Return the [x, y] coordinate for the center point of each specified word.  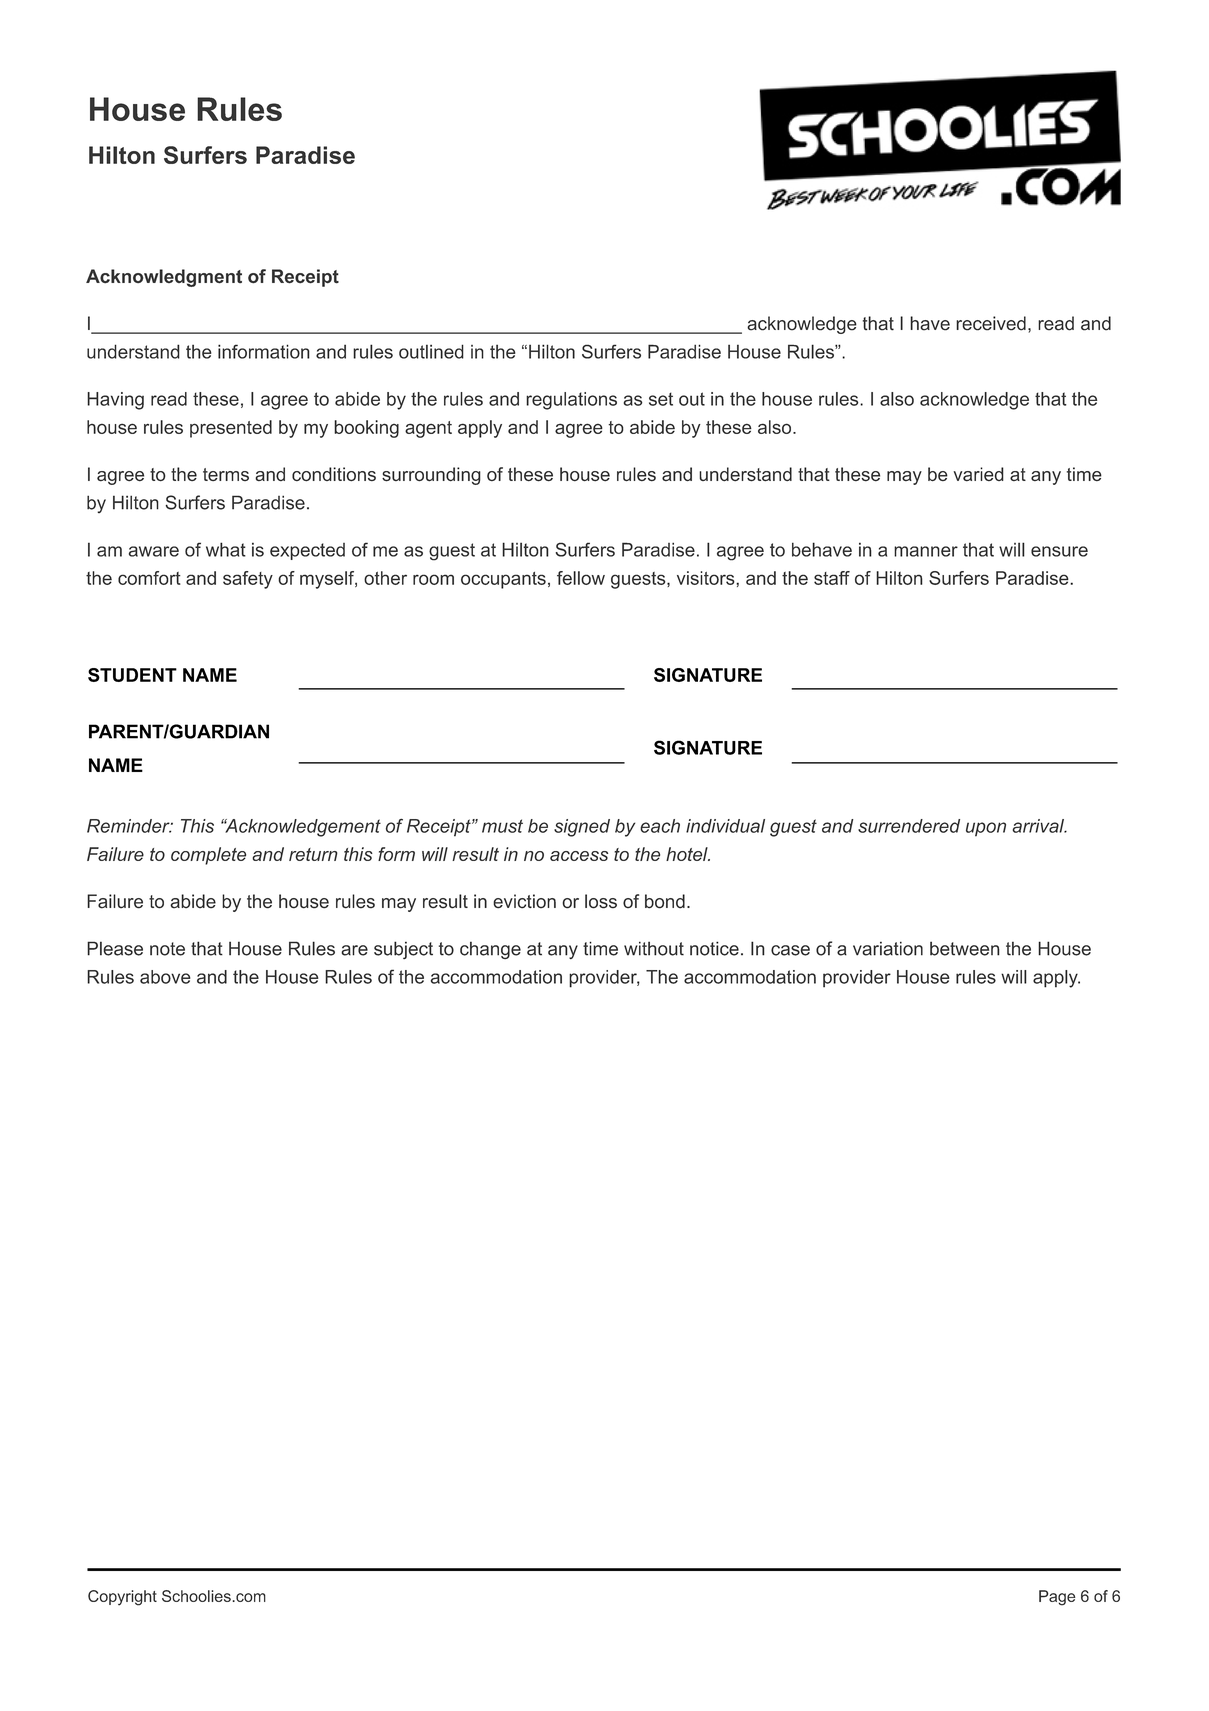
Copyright [122, 1598]
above [165, 977]
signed [582, 828]
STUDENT [132, 675]
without [654, 948]
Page [1057, 1598]
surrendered [909, 826]
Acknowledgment [164, 278]
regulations [571, 401]
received [991, 323]
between [965, 948]
